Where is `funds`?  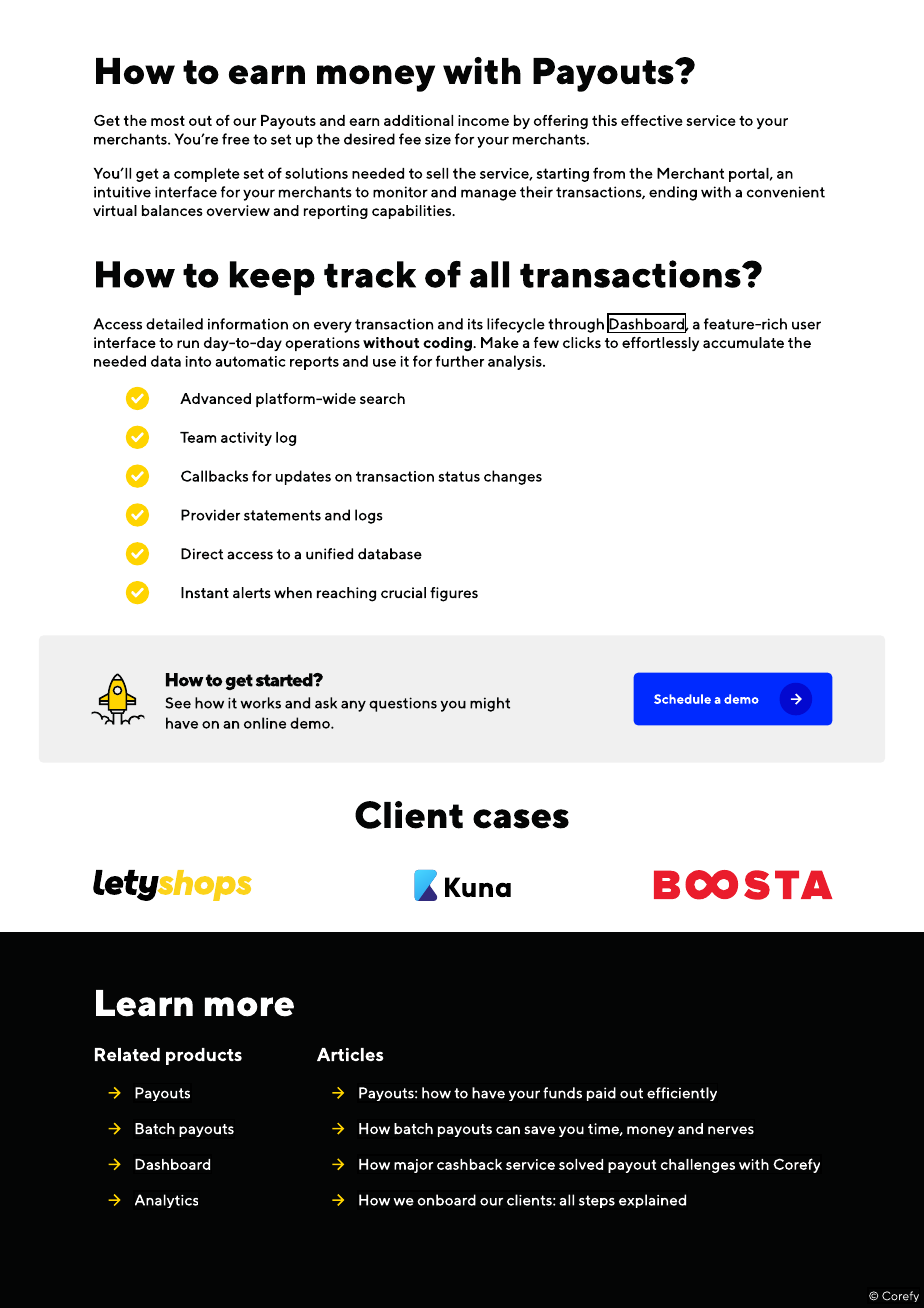
funds is located at coordinates (562, 1093).
